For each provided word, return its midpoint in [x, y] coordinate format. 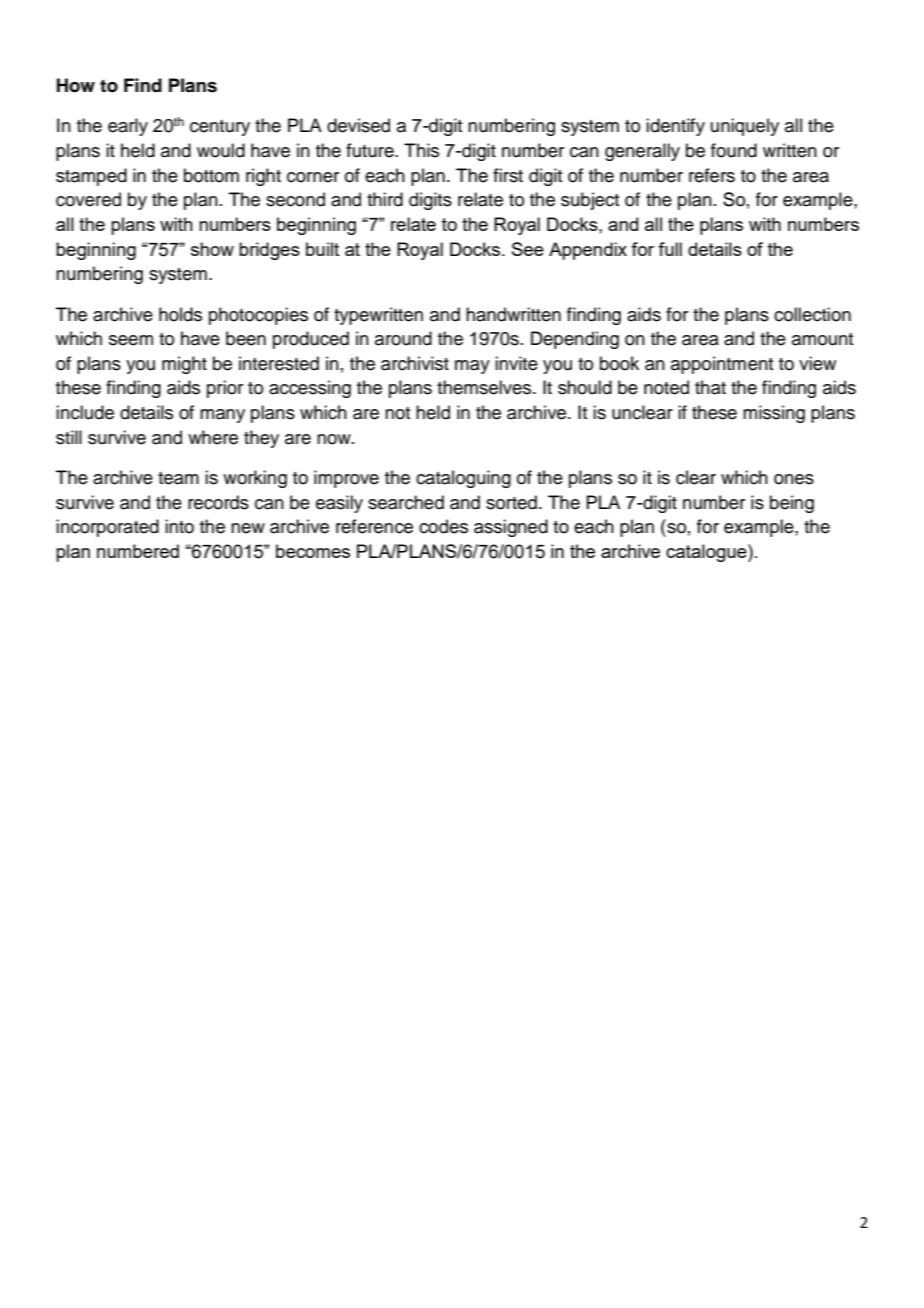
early [128, 127]
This [421, 150]
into [179, 526]
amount [822, 339]
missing [774, 414]
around [403, 338]
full [670, 249]
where [213, 437]
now [335, 439]
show [212, 249]
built [322, 249]
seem [131, 340]
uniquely [745, 127]
